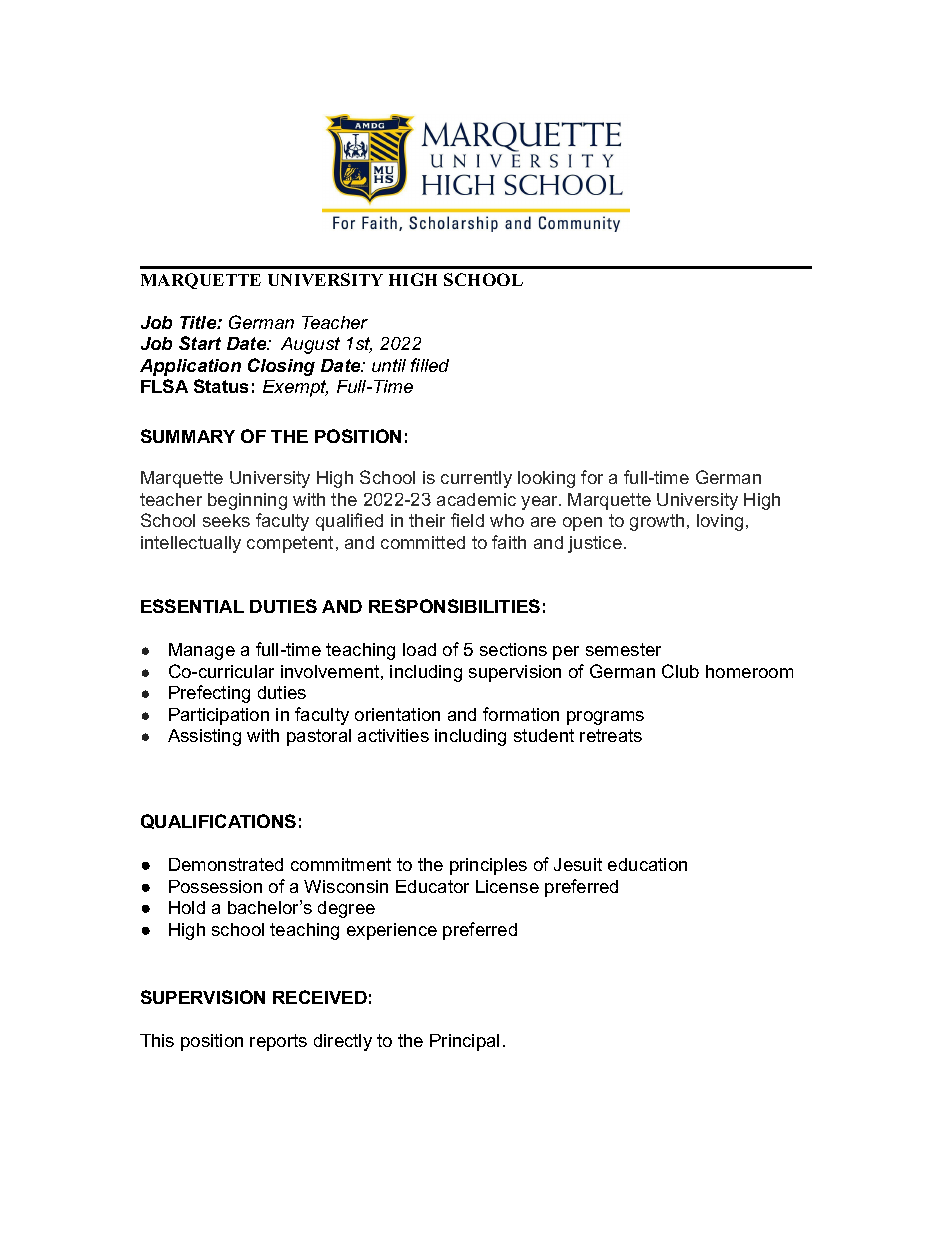  What do you see at coordinates (221, 386) in the page?
I see `Status` at bounding box center [221, 386].
